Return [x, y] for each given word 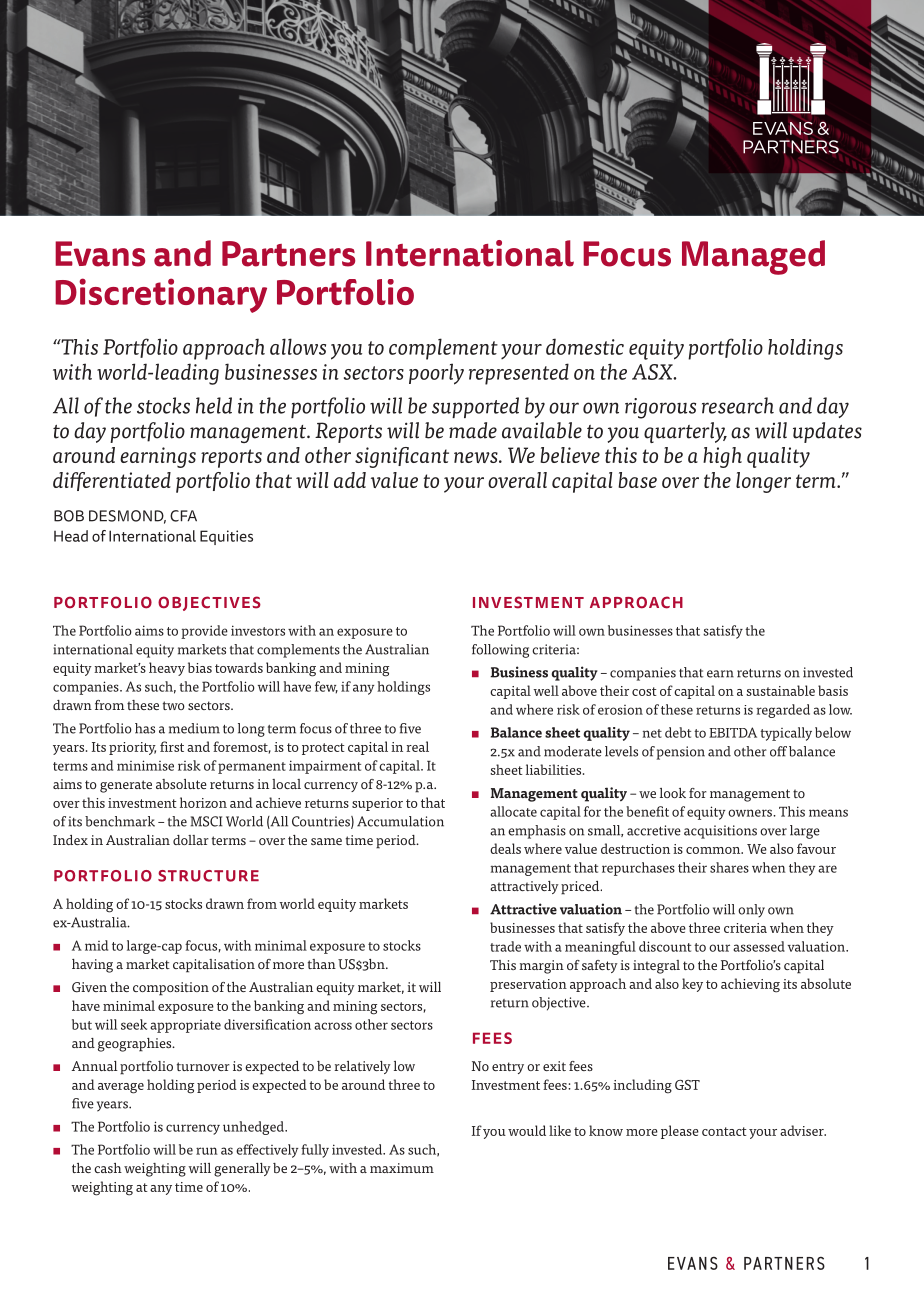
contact [724, 1131]
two [174, 705]
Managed [753, 257]
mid [96, 945]
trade [505, 946]
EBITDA [733, 732]
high [722, 457]
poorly [436, 374]
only [751, 911]
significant [402, 457]
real [417, 746]
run [207, 1151]
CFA [183, 516]
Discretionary [161, 295]
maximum [402, 1168]
